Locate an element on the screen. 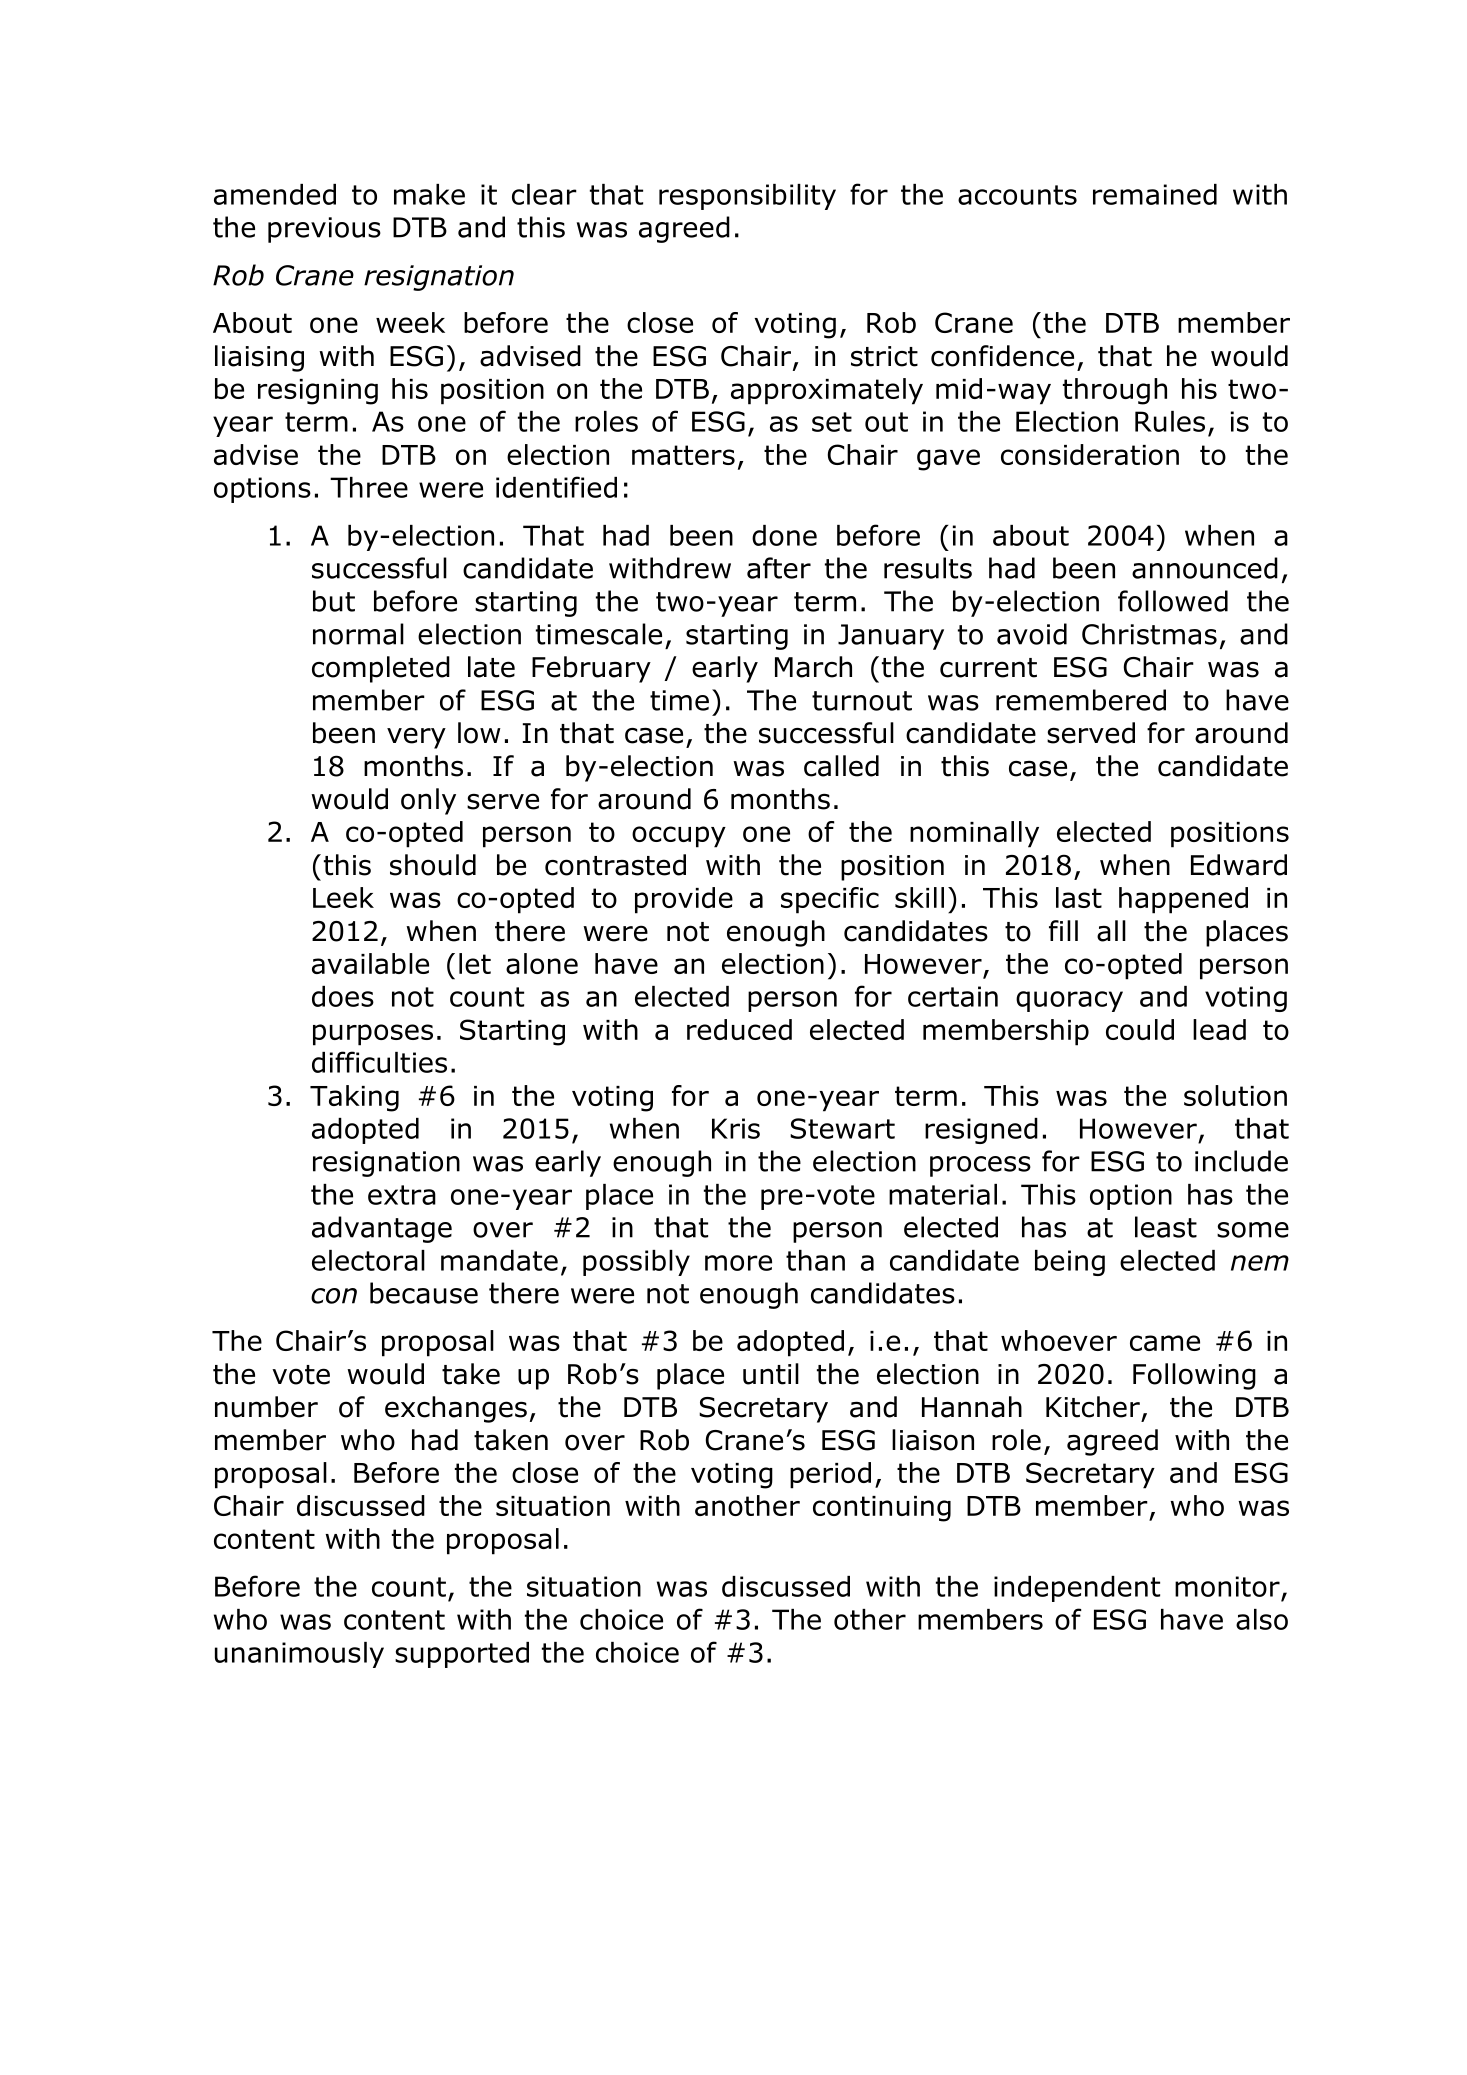 The image size is (1467, 2075). remained is located at coordinates (1155, 194).
